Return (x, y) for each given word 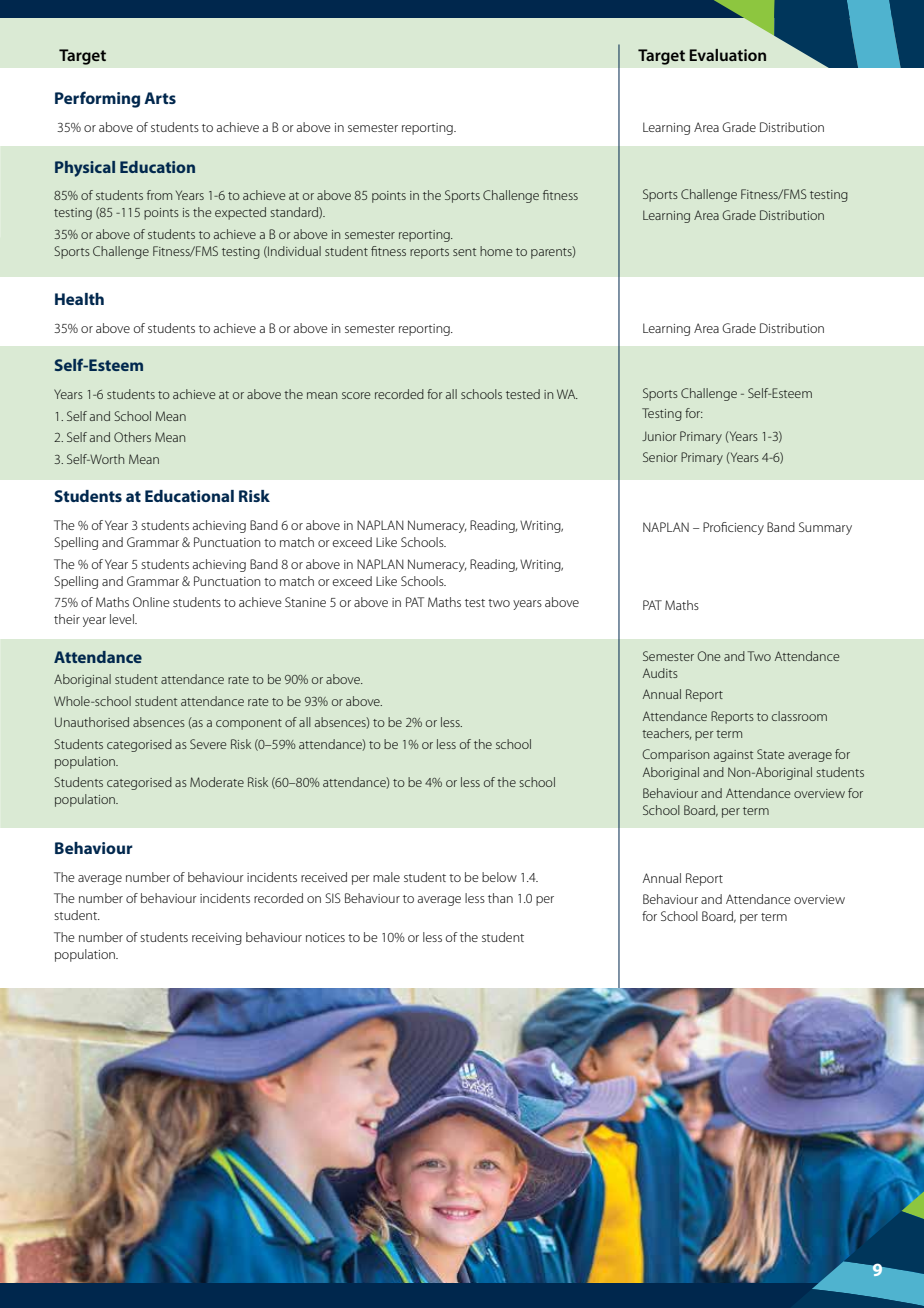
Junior (659, 436)
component (249, 724)
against (733, 756)
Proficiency (733, 528)
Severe (208, 744)
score (356, 395)
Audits (660, 673)
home (496, 251)
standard (295, 213)
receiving (217, 939)
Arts (160, 98)
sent (464, 252)
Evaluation (727, 55)
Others (132, 437)
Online (151, 602)
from (159, 195)
